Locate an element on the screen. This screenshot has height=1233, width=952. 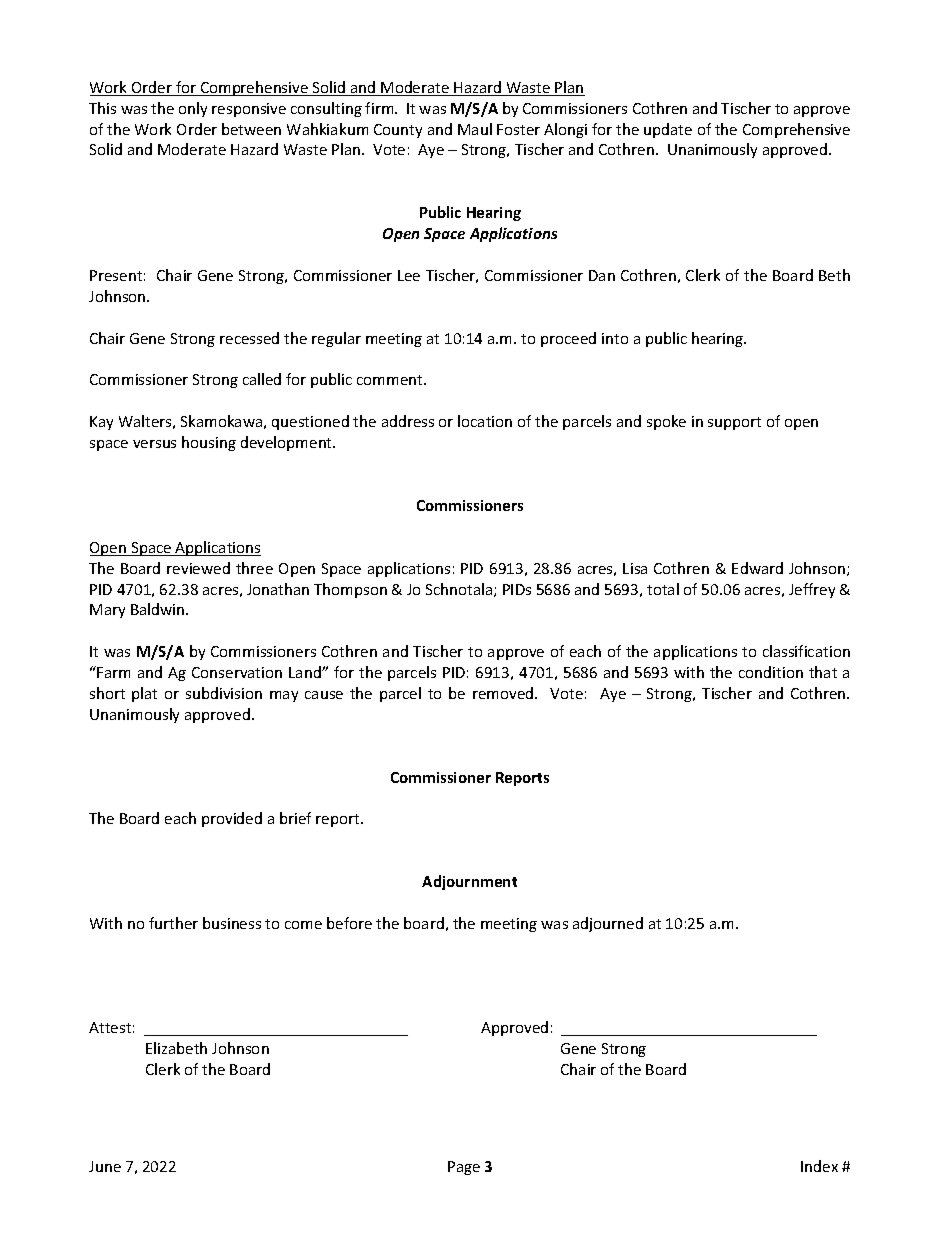
further is located at coordinates (173, 923).
